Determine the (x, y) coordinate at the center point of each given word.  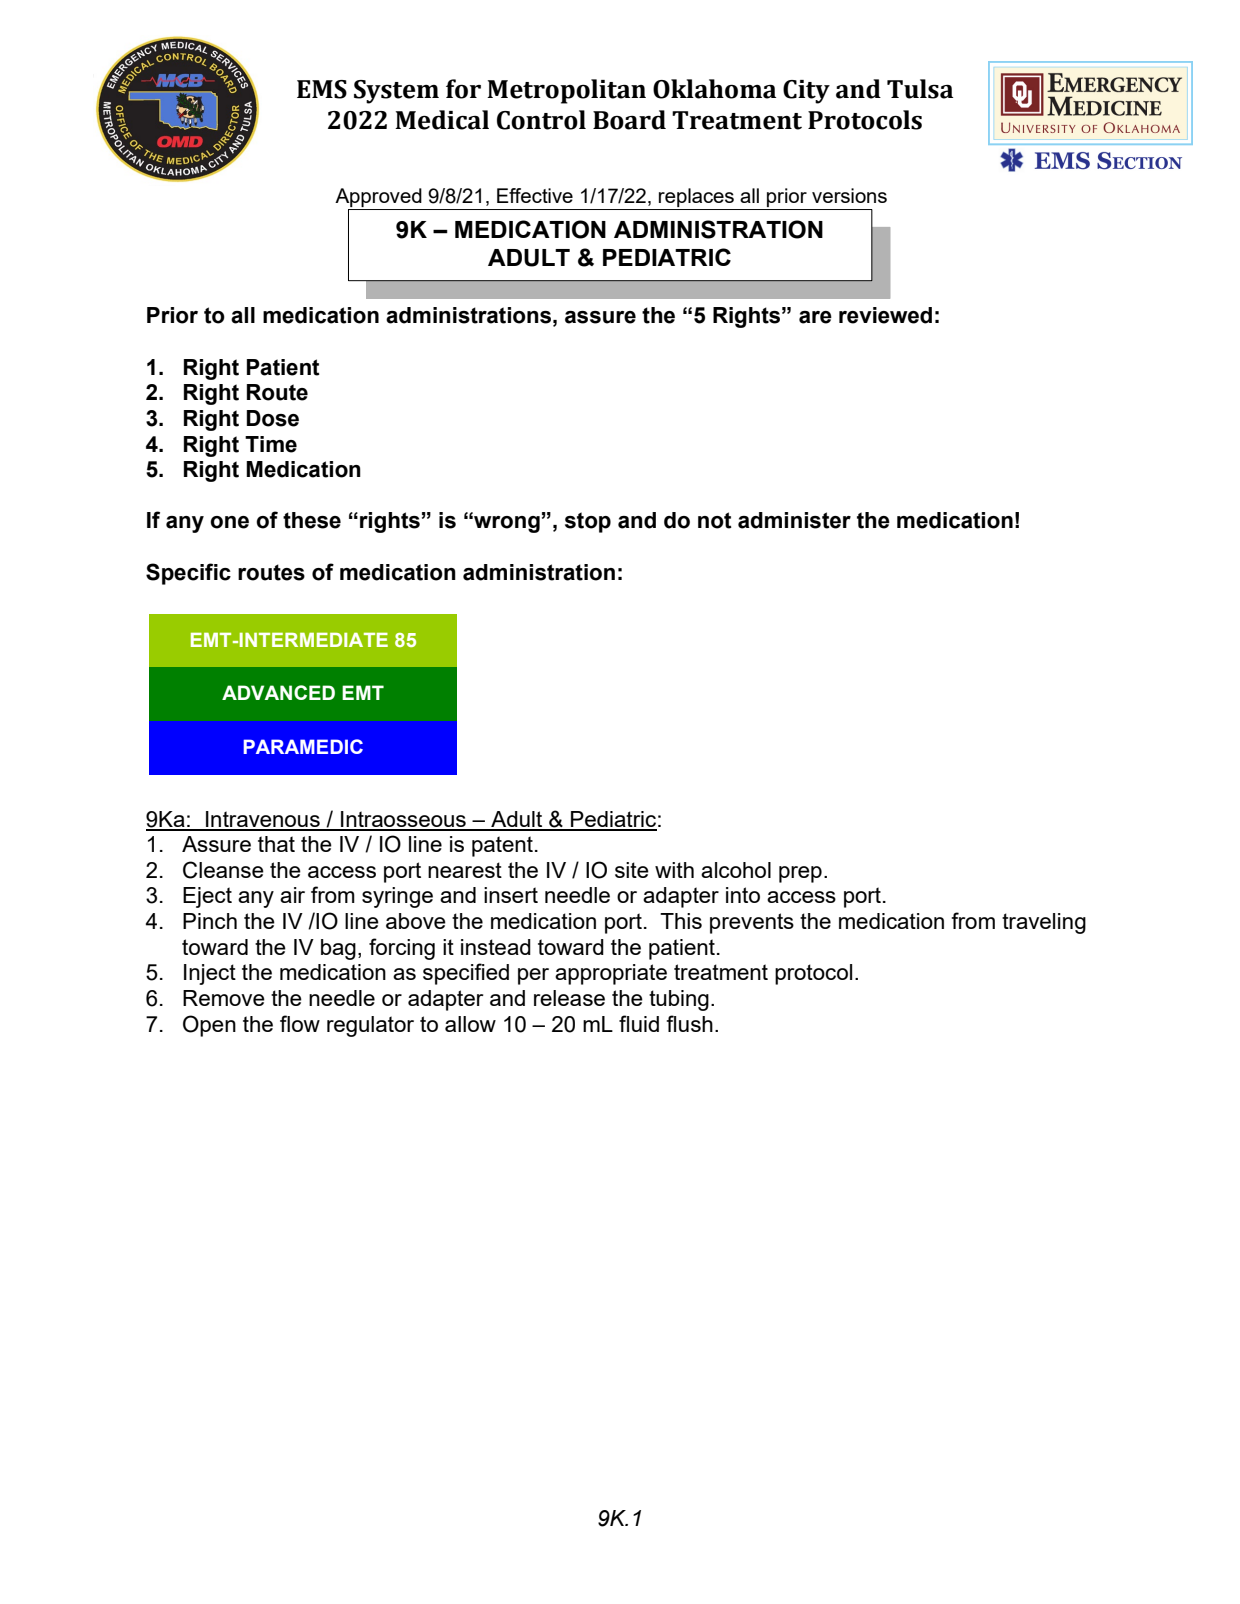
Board (629, 120)
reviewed (885, 315)
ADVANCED (278, 692)
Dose (273, 418)
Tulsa (920, 89)
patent (502, 846)
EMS (322, 89)
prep (800, 874)
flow (300, 1023)
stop (588, 522)
